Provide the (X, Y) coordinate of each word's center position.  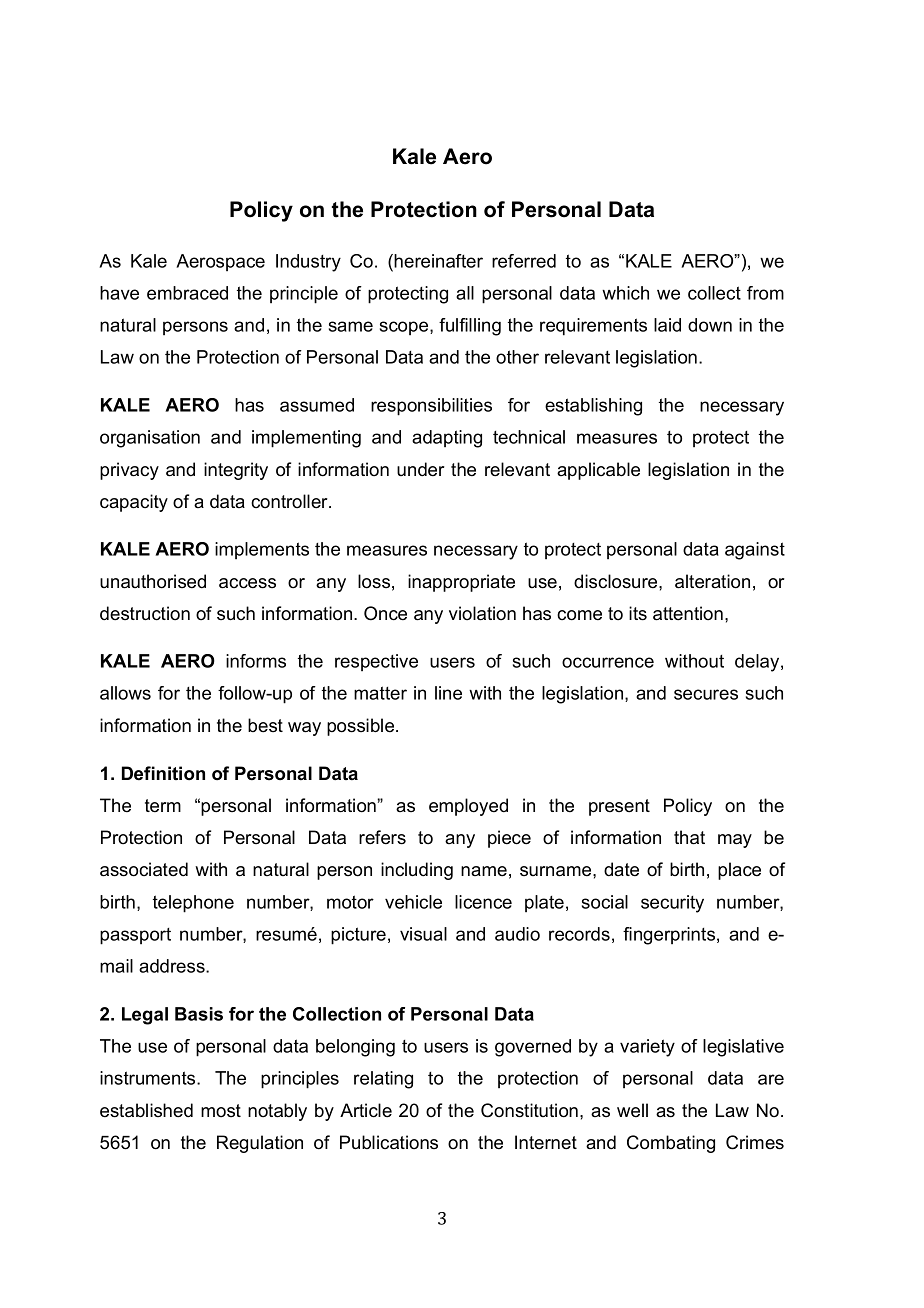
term (163, 806)
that (689, 837)
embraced (187, 293)
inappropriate (461, 583)
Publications (389, 1142)
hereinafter (438, 261)
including (417, 871)
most (221, 1111)
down (710, 325)
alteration (712, 581)
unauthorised (153, 581)
